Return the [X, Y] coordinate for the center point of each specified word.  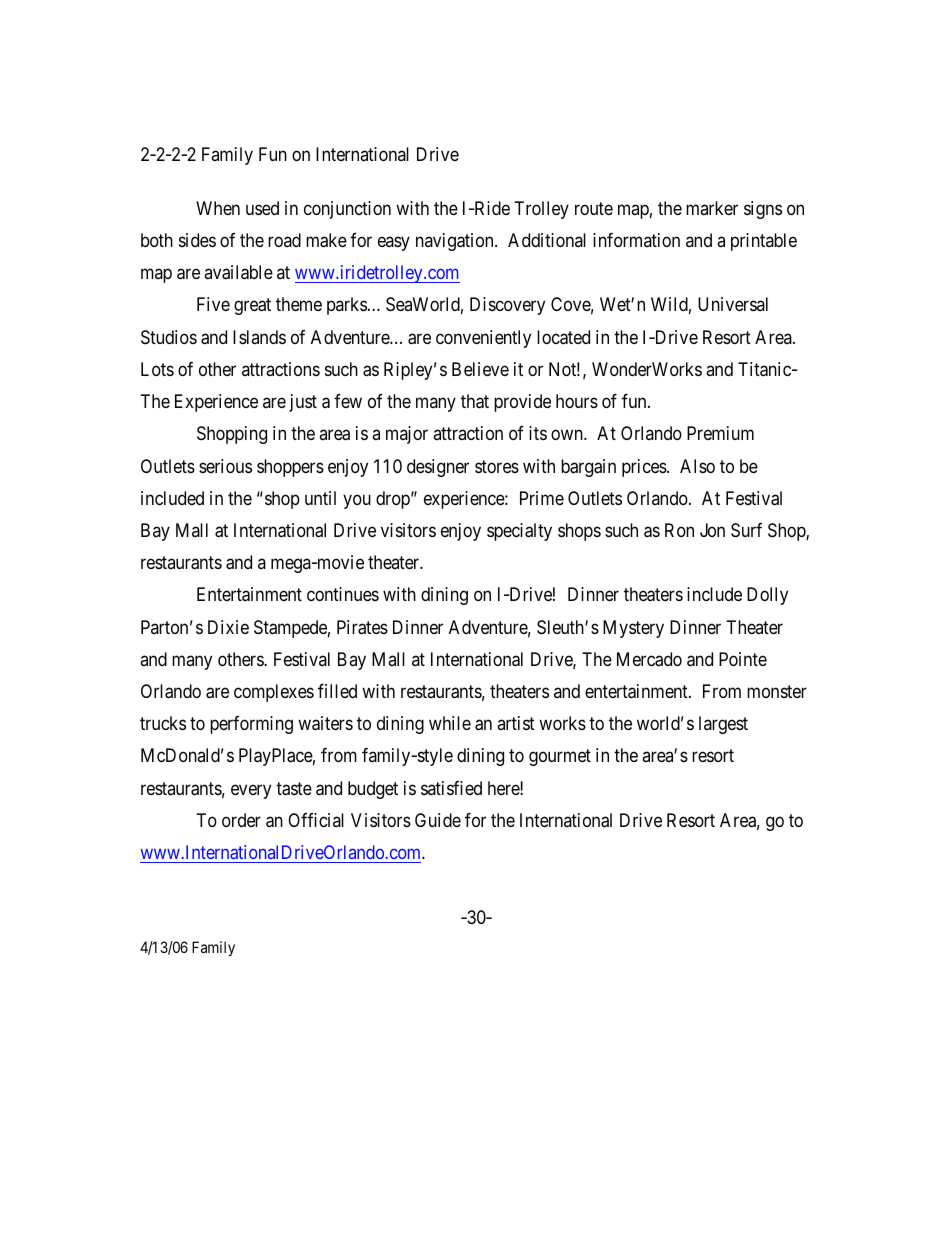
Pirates [362, 627]
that [475, 401]
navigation [456, 242]
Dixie [228, 627]
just [303, 403]
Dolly [767, 596]
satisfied [451, 788]
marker [712, 208]
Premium [720, 433]
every [251, 791]
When [218, 208]
